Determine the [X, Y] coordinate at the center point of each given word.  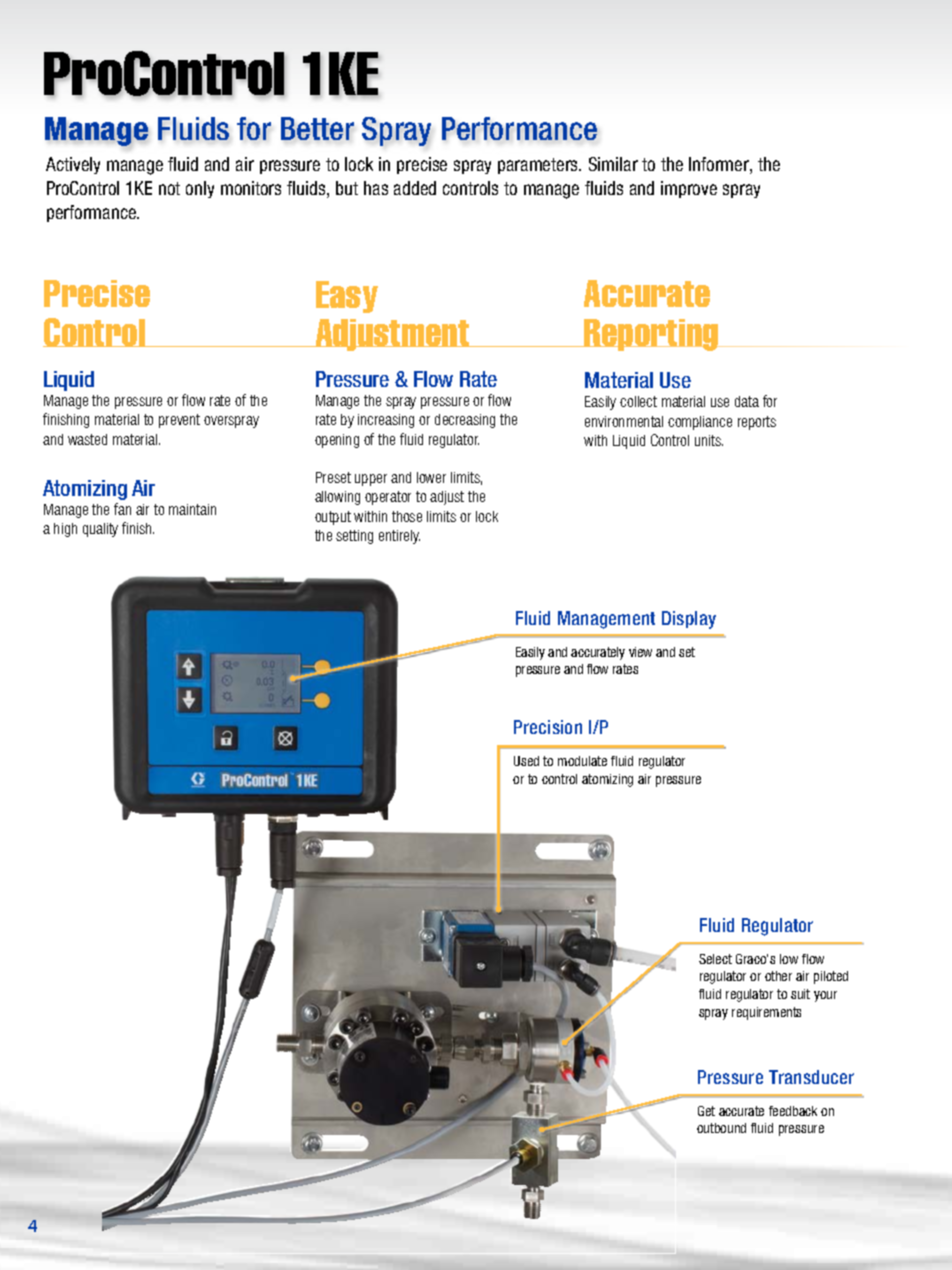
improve [689, 189]
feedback [793, 1111]
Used [526, 761]
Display [689, 620]
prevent [179, 421]
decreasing [465, 421]
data [747, 401]
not [169, 188]
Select [715, 959]
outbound [721, 1128]
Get [706, 1111]
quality [100, 530]
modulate [582, 761]
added [415, 188]
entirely [399, 537]
